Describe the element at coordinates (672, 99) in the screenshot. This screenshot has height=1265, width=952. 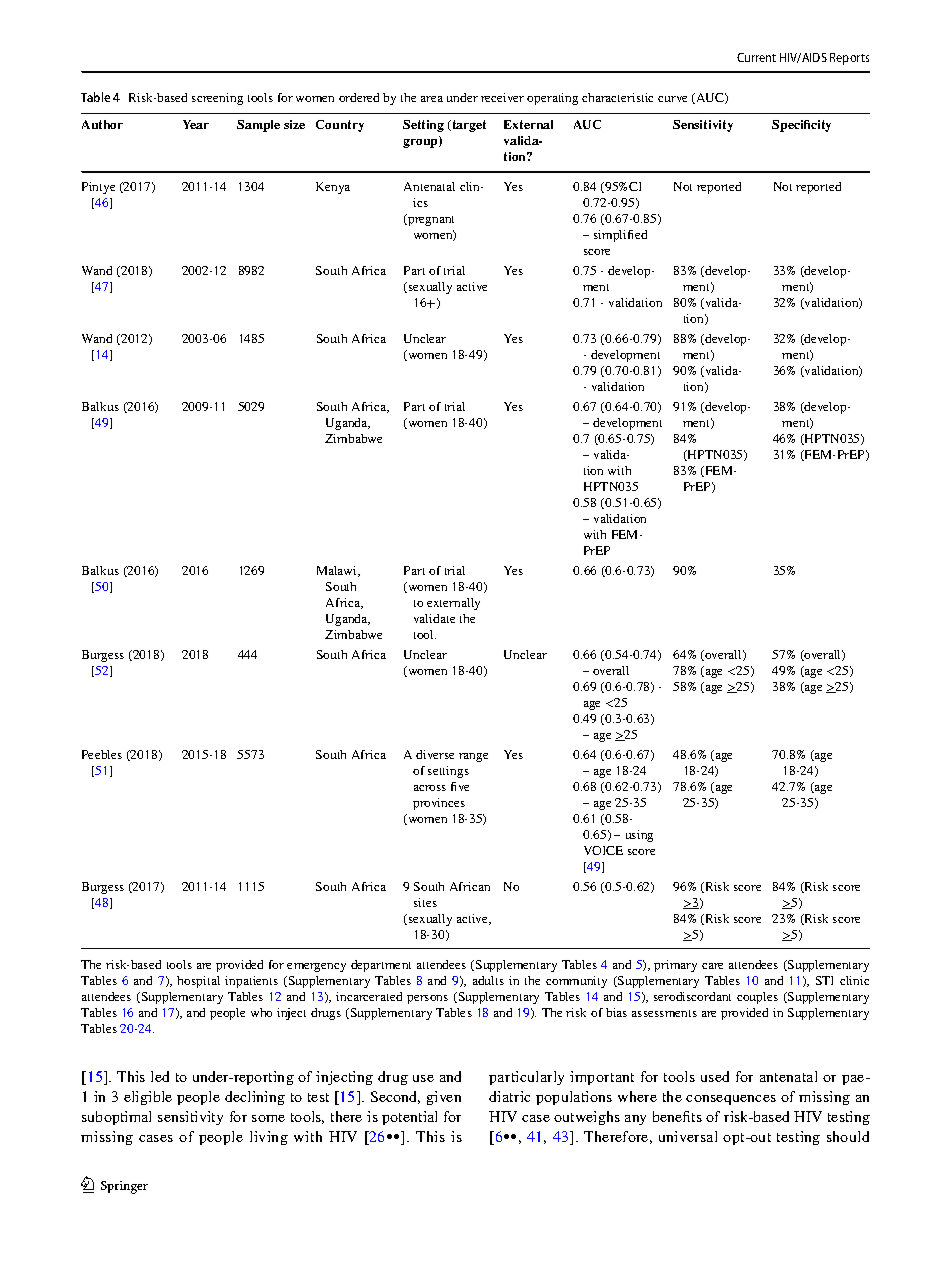
I see `curve` at that location.
